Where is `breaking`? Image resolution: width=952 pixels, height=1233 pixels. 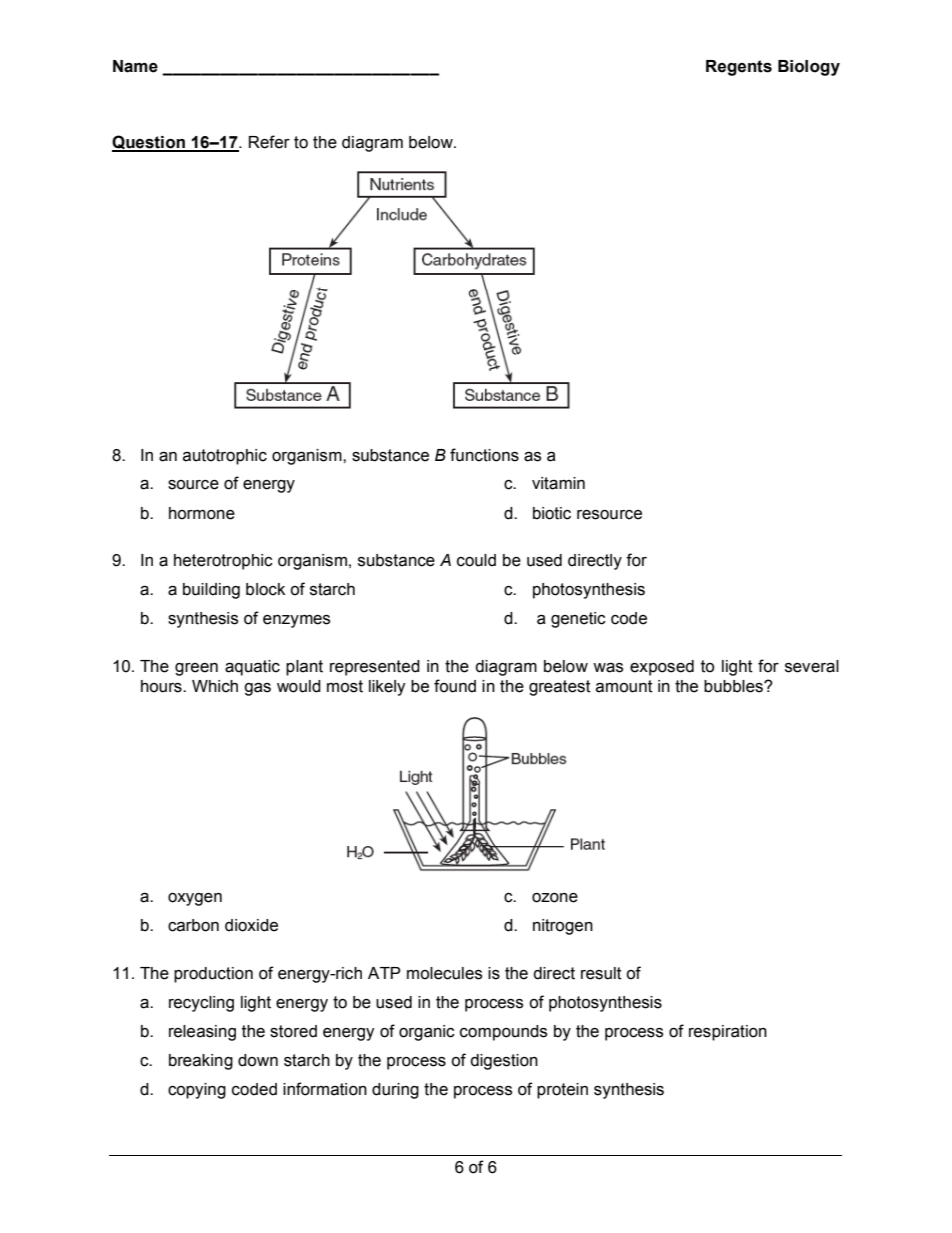 breaking is located at coordinates (201, 1062).
